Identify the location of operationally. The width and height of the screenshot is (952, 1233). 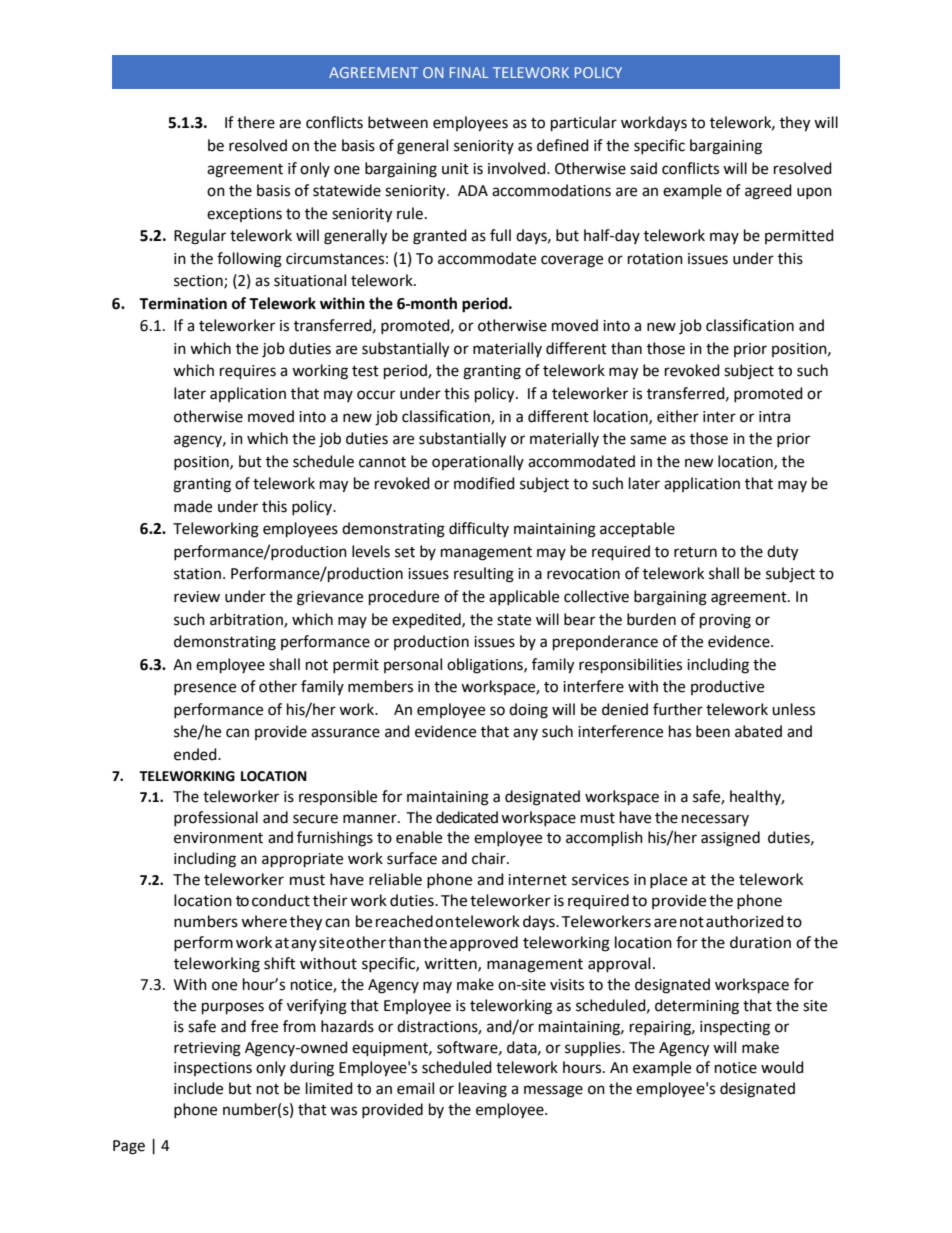
(478, 462).
